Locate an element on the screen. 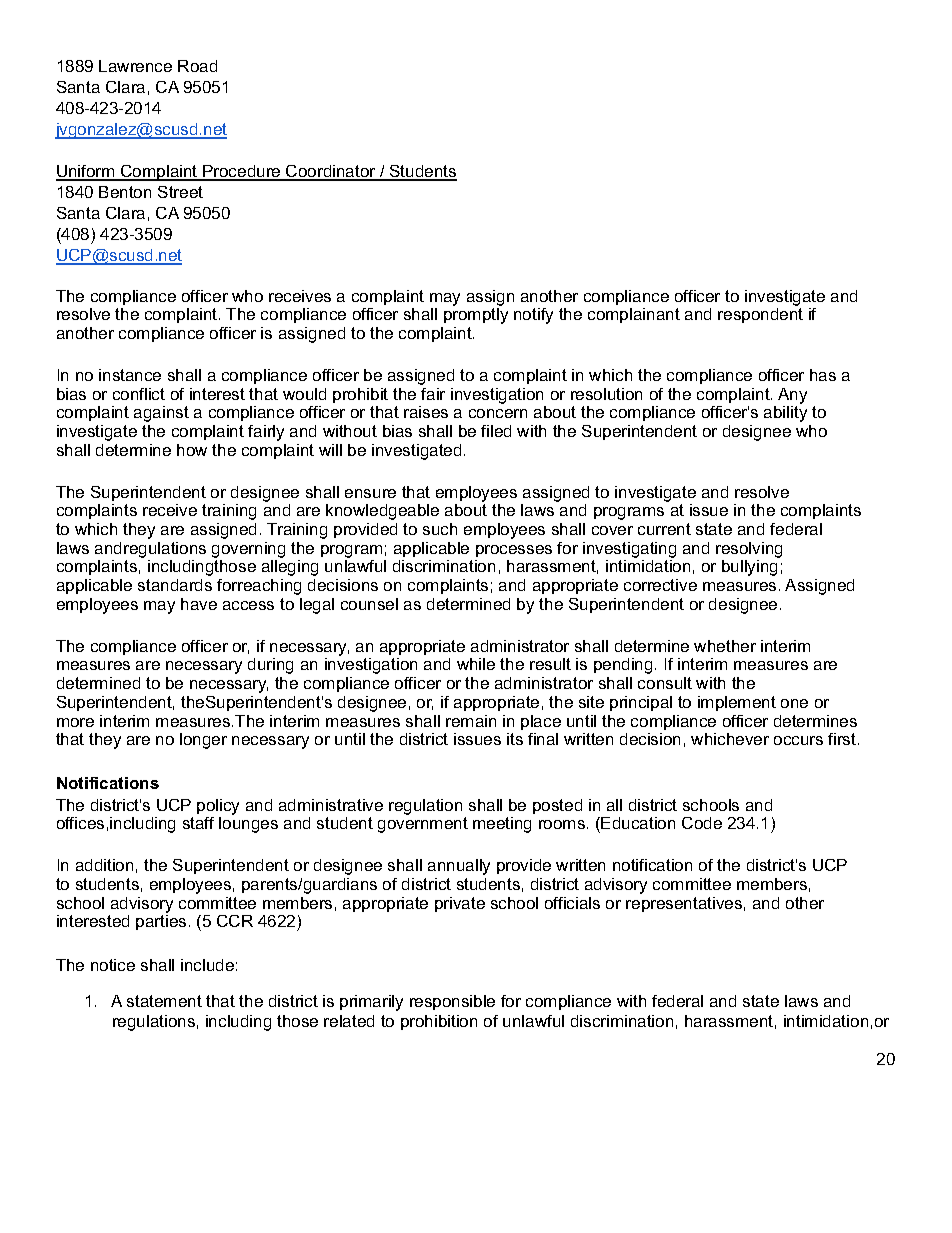 This screenshot has height=1233, width=952. its is located at coordinates (515, 739).
